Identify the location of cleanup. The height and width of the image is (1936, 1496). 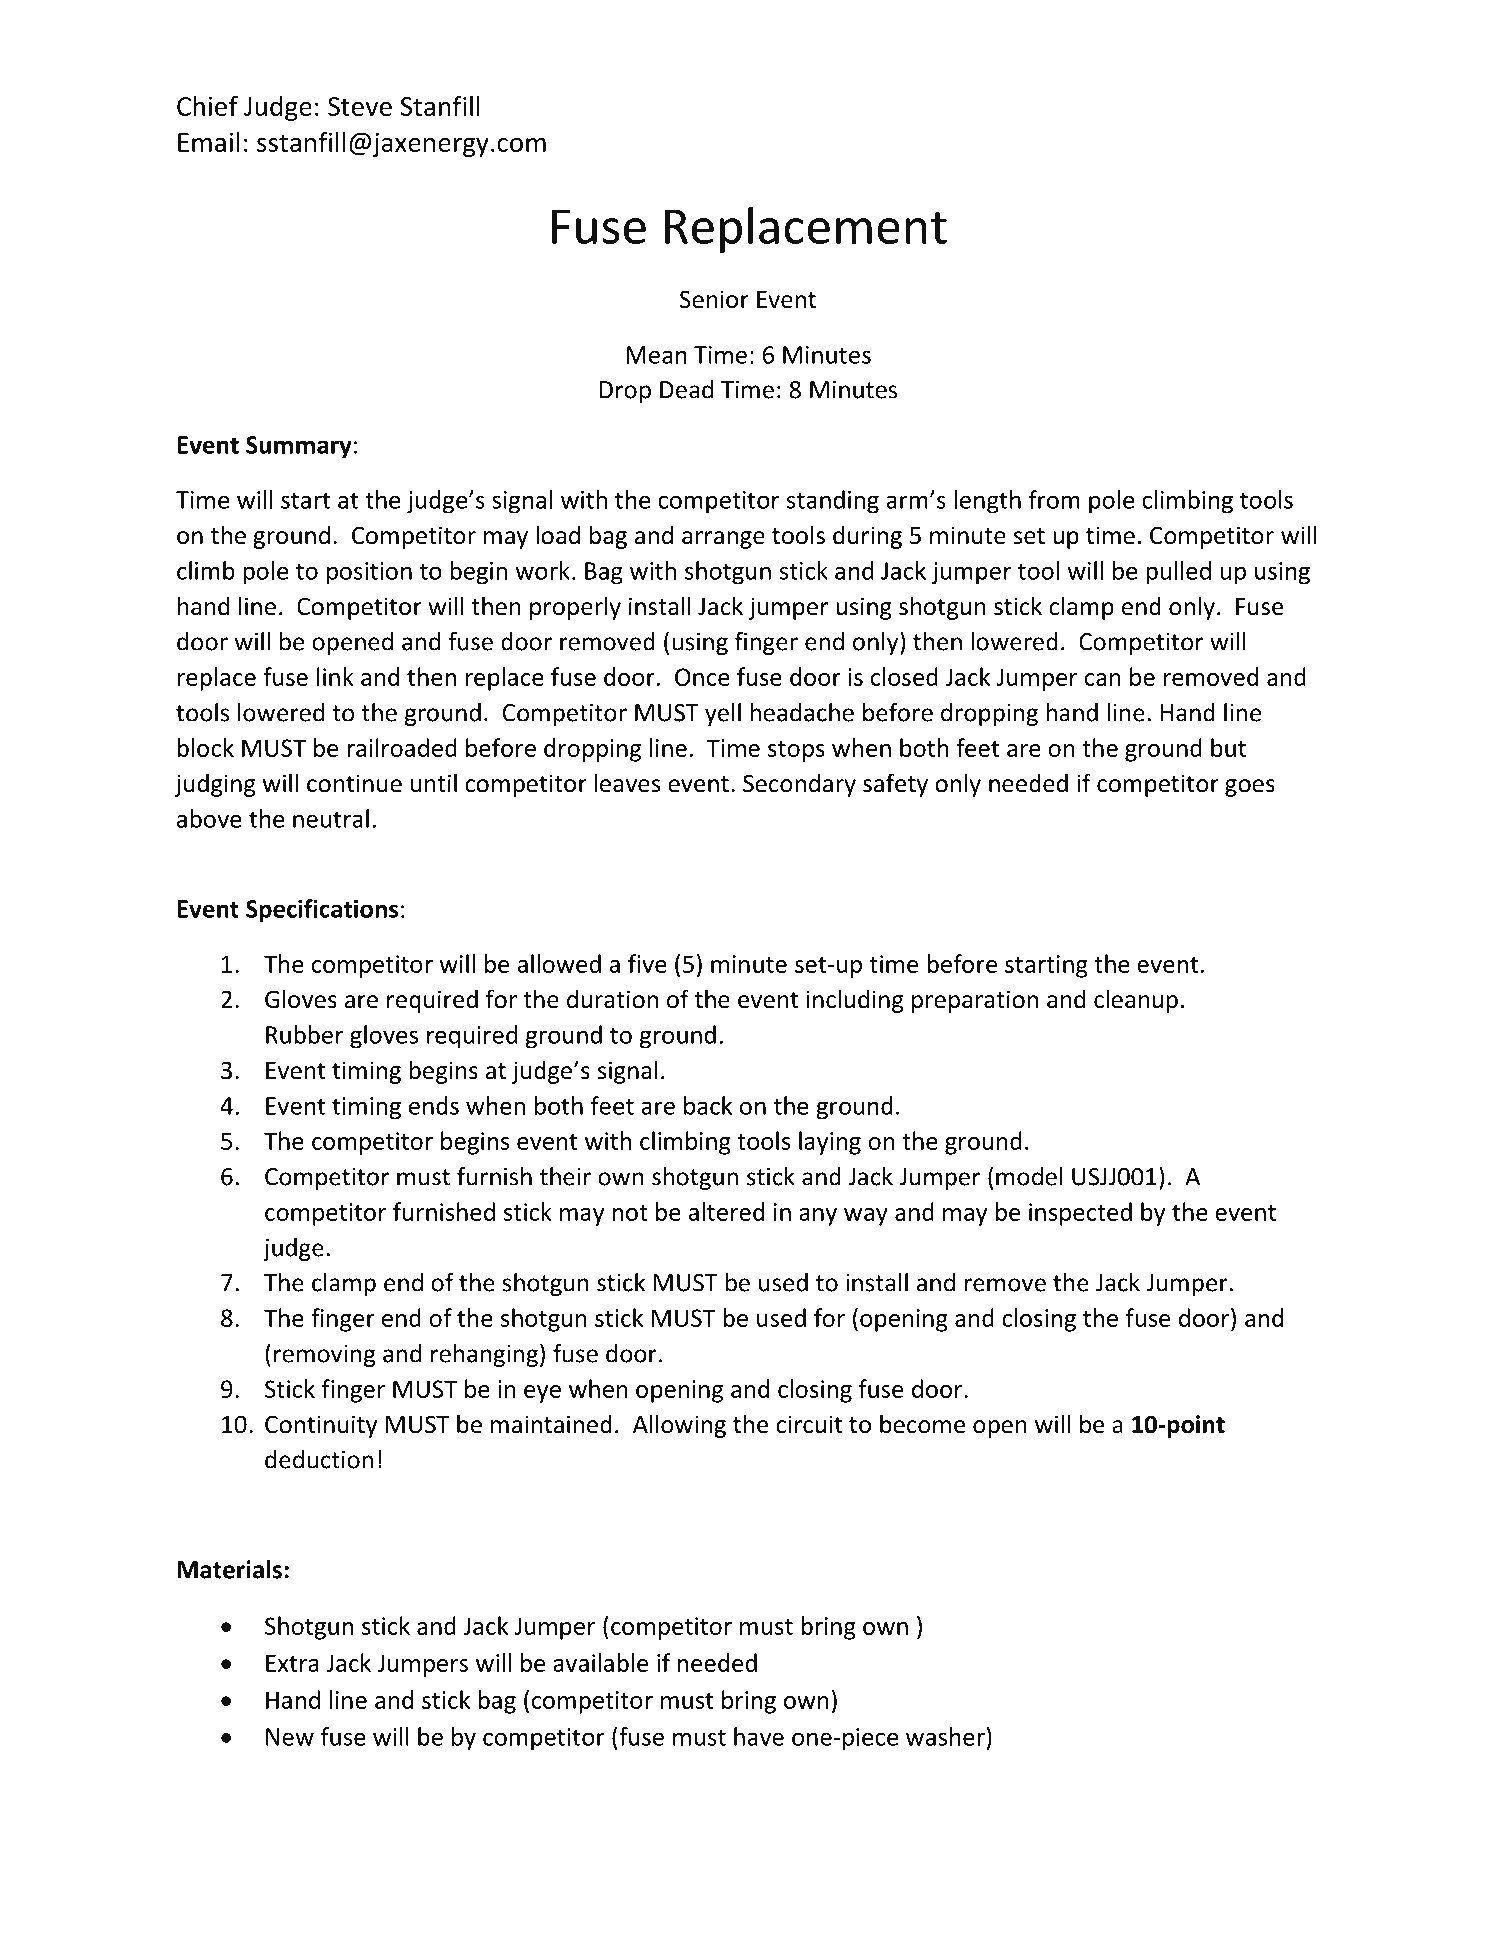
(1136, 1001).
